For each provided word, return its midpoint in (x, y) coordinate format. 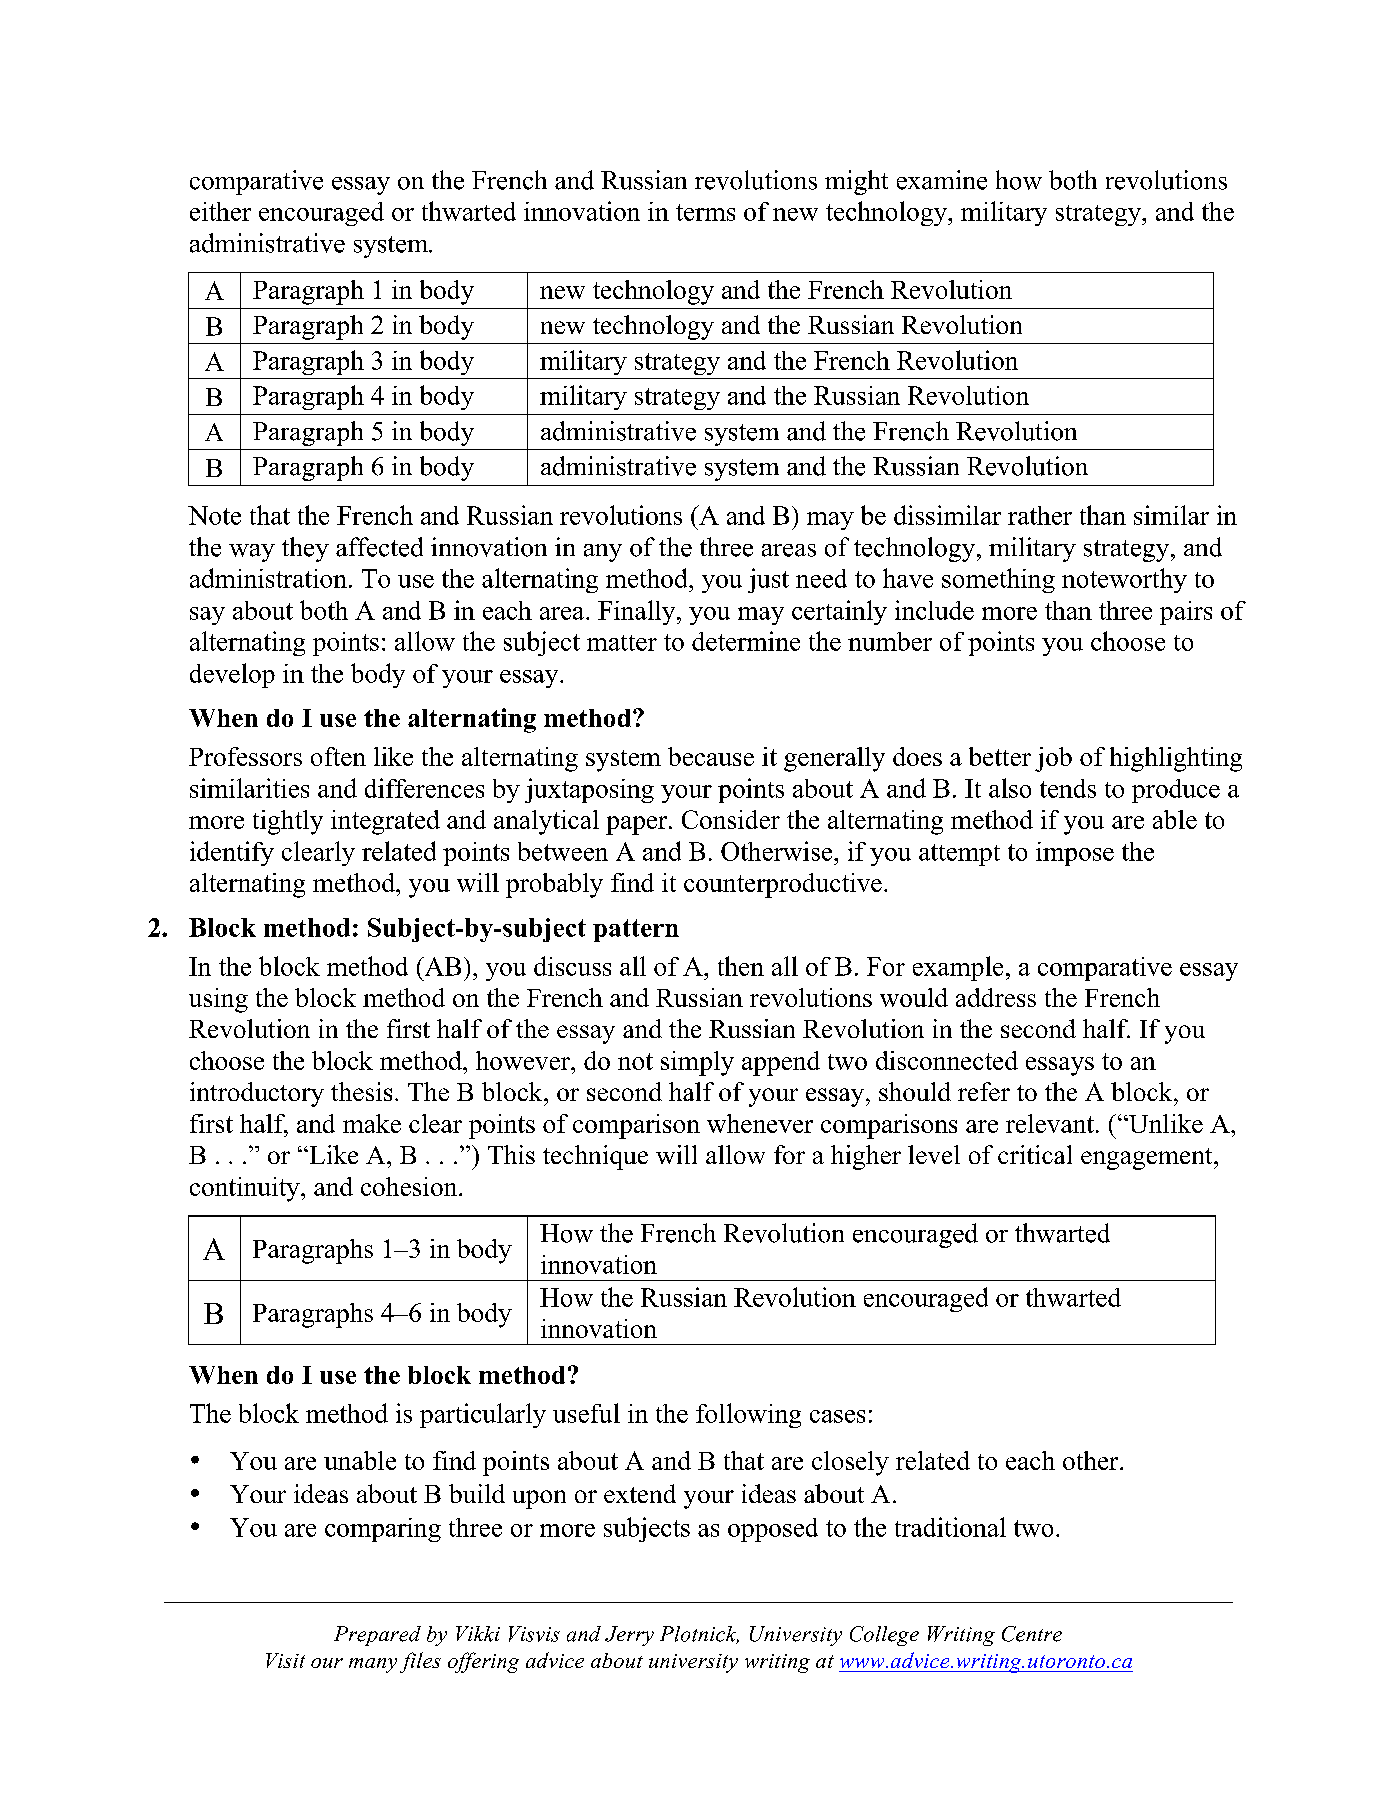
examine (942, 180)
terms (705, 212)
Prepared (377, 1636)
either (220, 211)
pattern (636, 930)
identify (232, 853)
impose (1075, 854)
